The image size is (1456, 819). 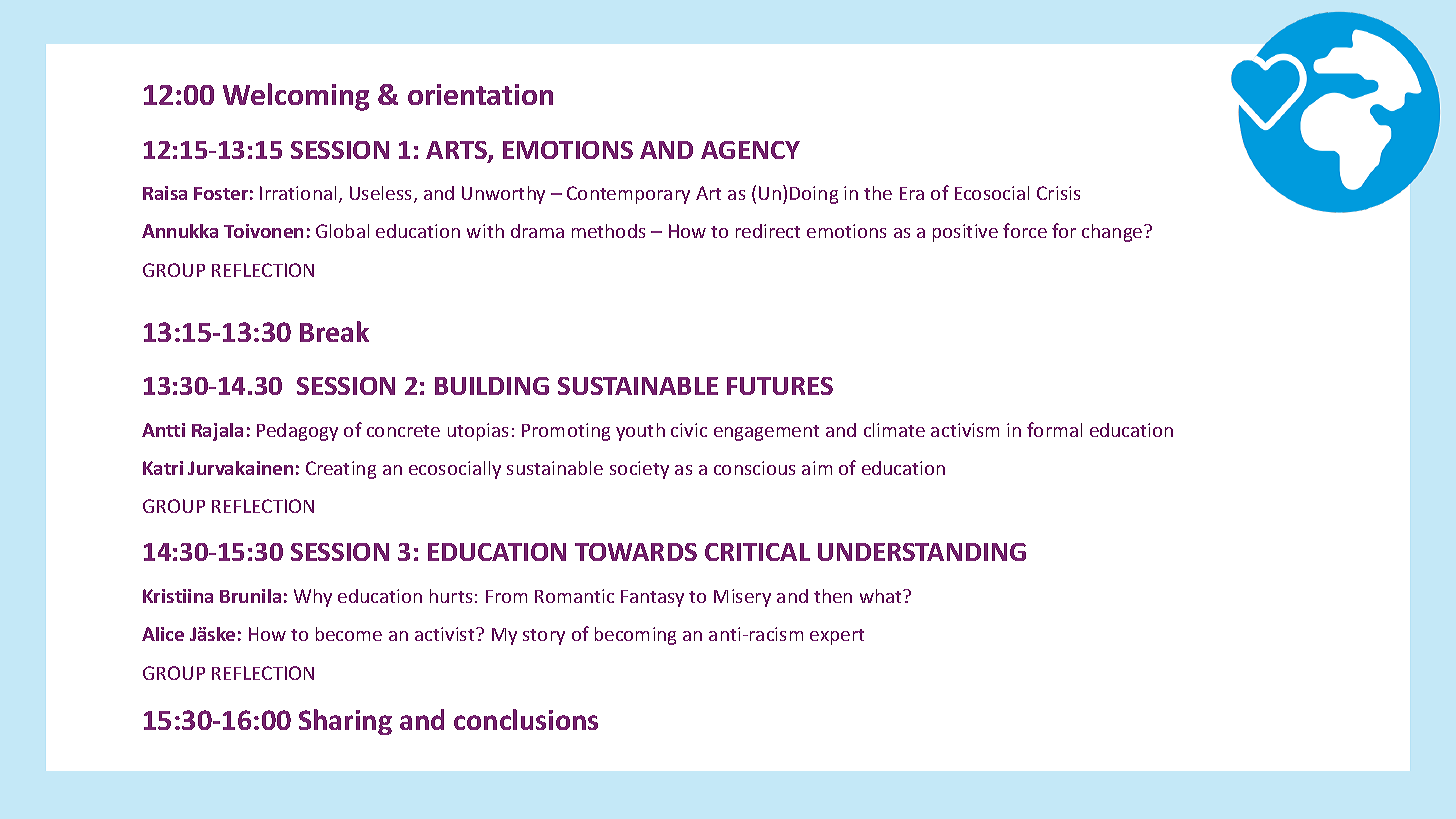 What do you see at coordinates (965, 430) in the page?
I see `activism` at bounding box center [965, 430].
